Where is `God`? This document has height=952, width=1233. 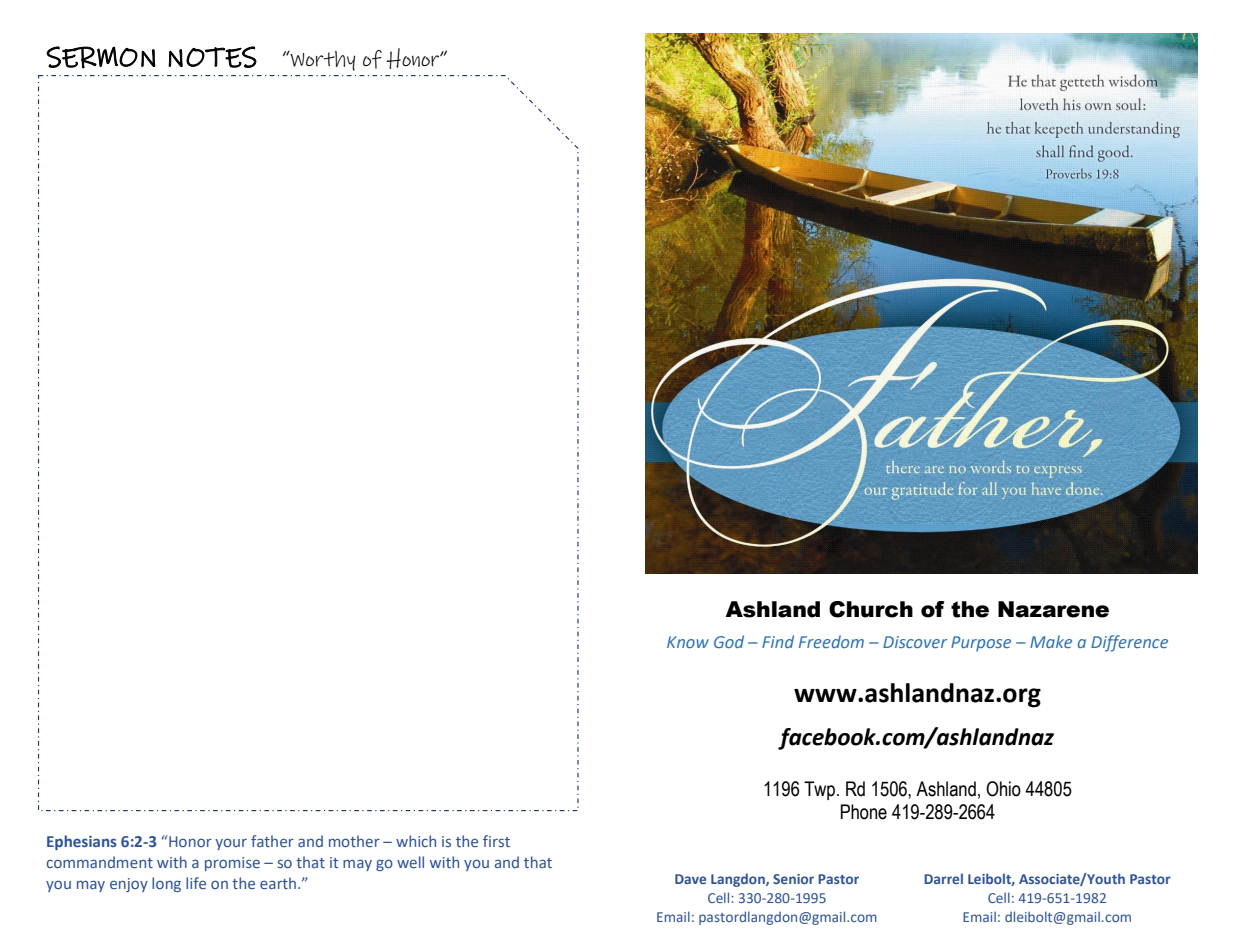 God is located at coordinates (729, 641).
